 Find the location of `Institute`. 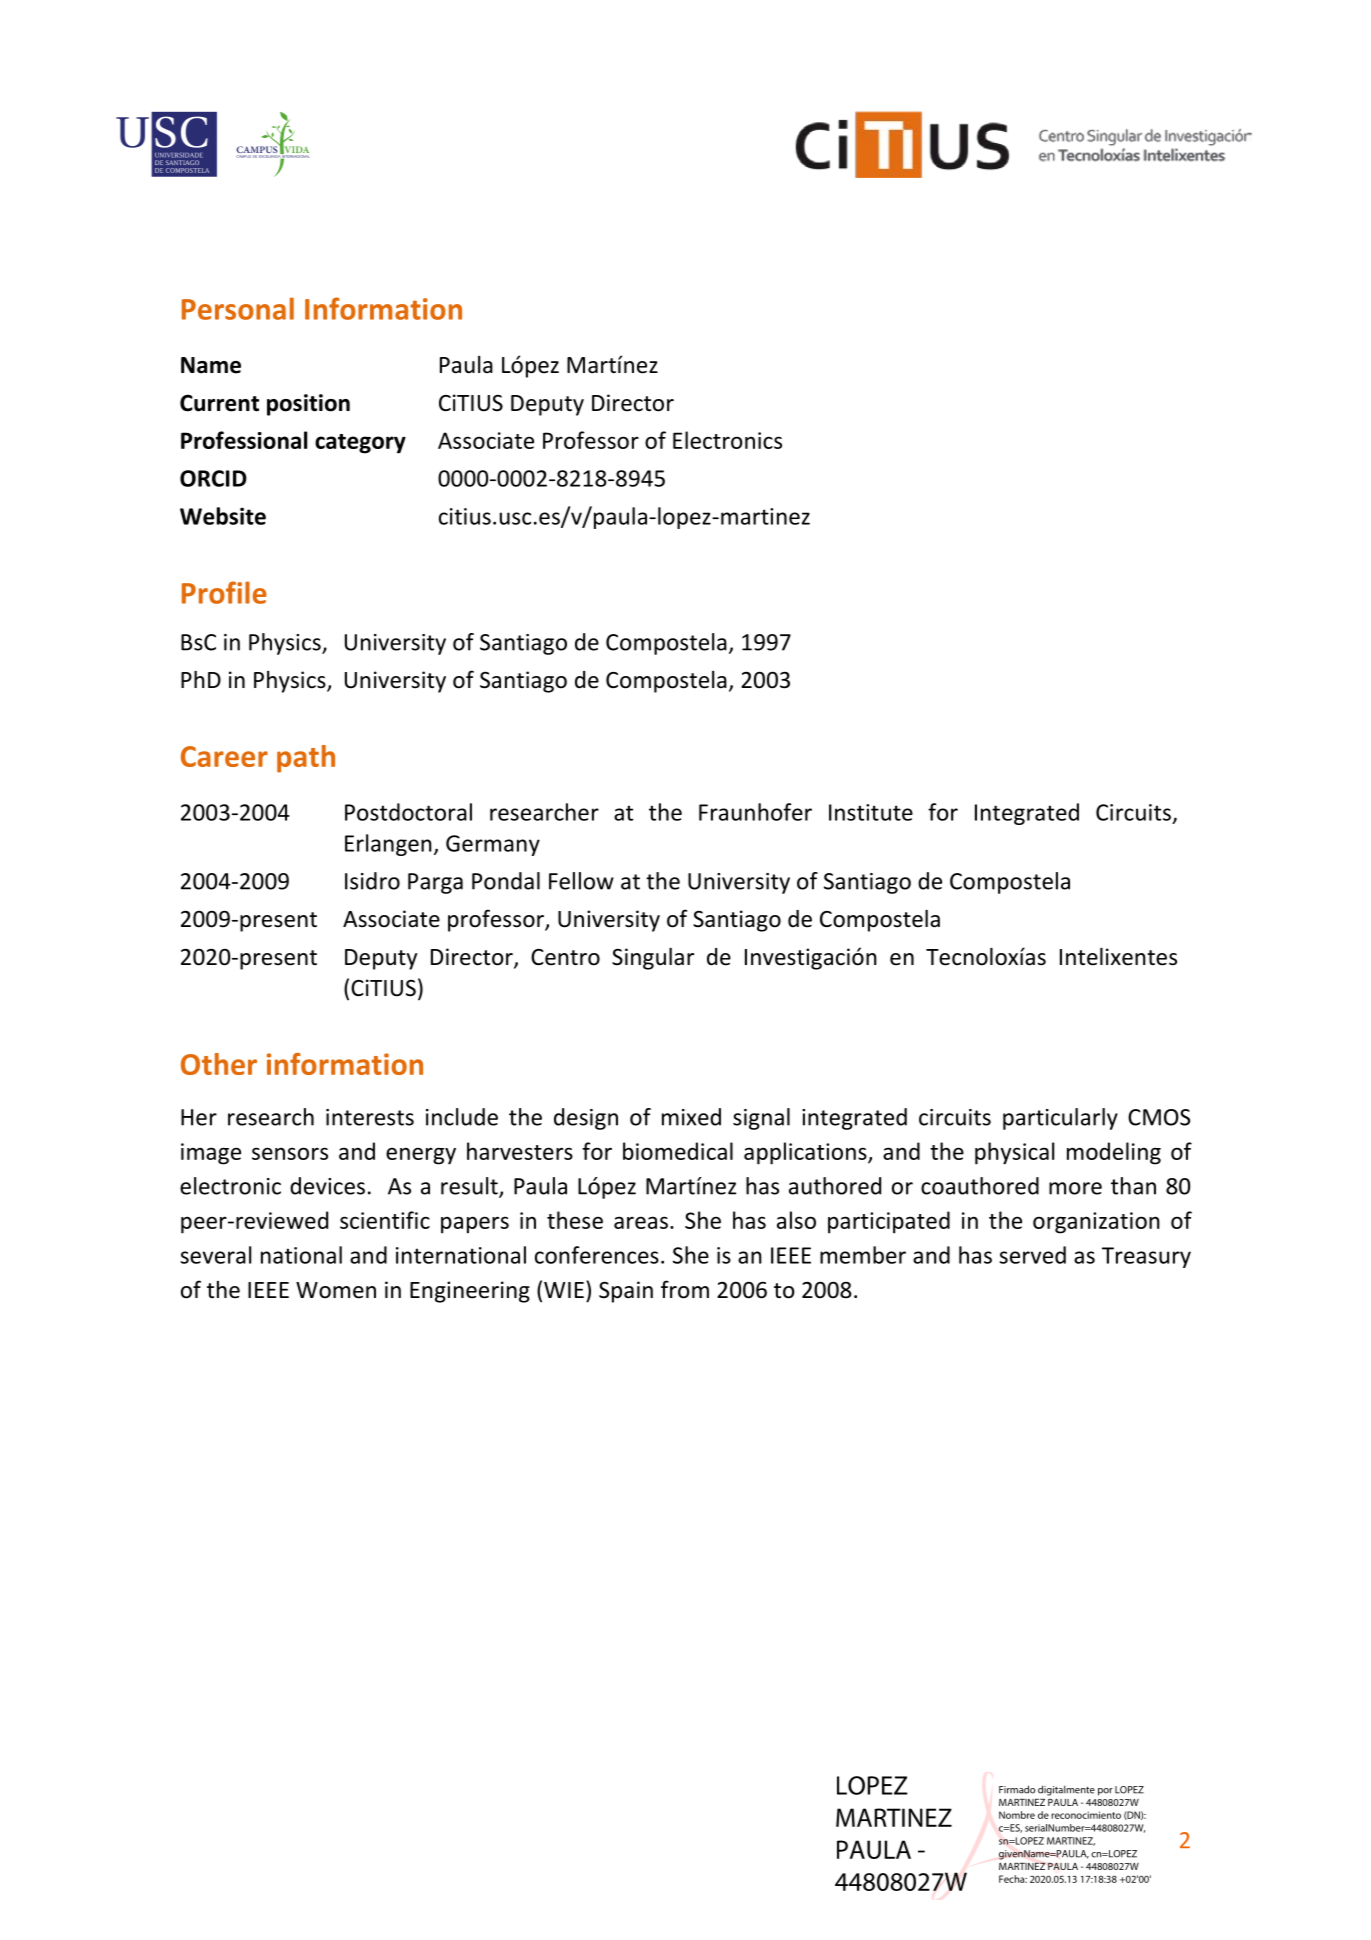

Institute is located at coordinates (871, 812).
